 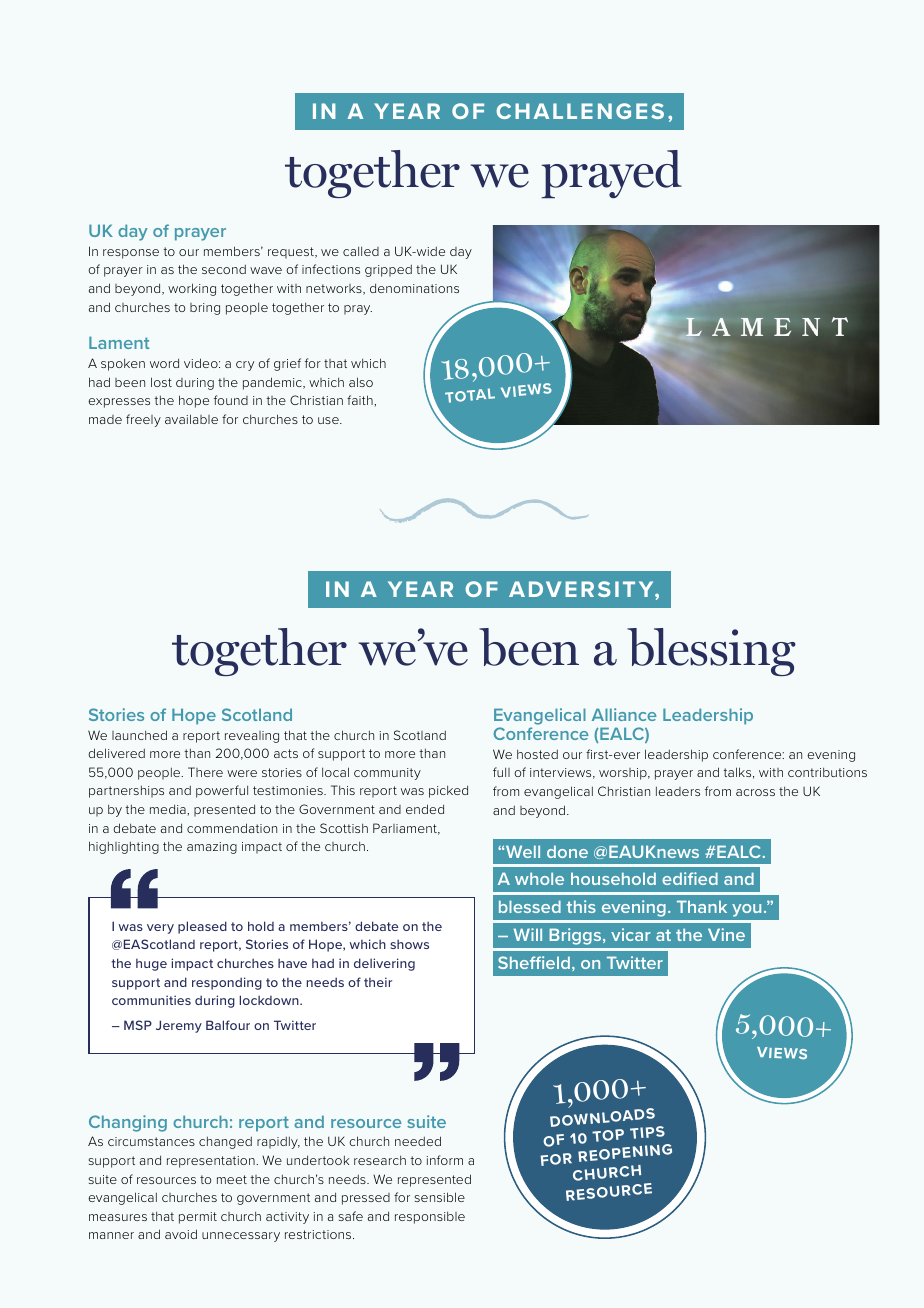 I want to click on sensible, so click(x=440, y=1197).
